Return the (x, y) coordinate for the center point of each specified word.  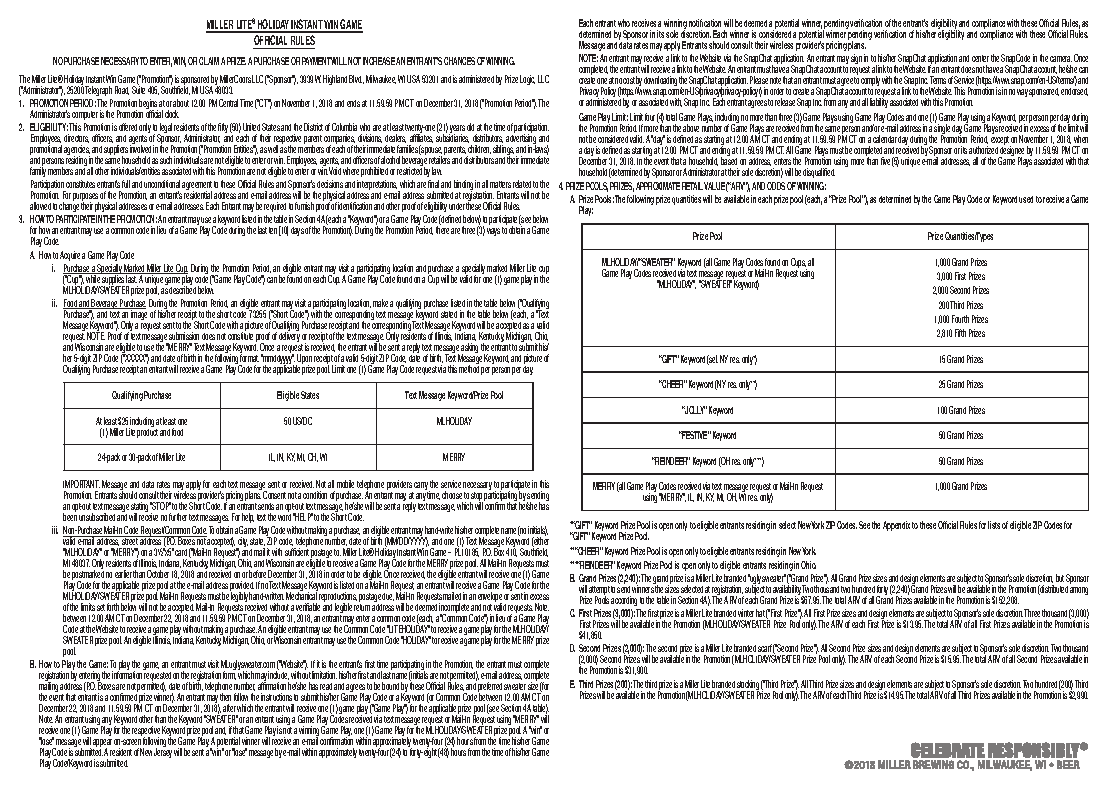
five (885, 161)
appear (103, 745)
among (1079, 591)
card (181, 552)
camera (1061, 61)
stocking (748, 686)
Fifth (960, 333)
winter (746, 613)
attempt (599, 592)
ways (493, 232)
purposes (86, 199)
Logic (527, 80)
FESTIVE (694, 435)
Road (122, 90)
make (380, 303)
